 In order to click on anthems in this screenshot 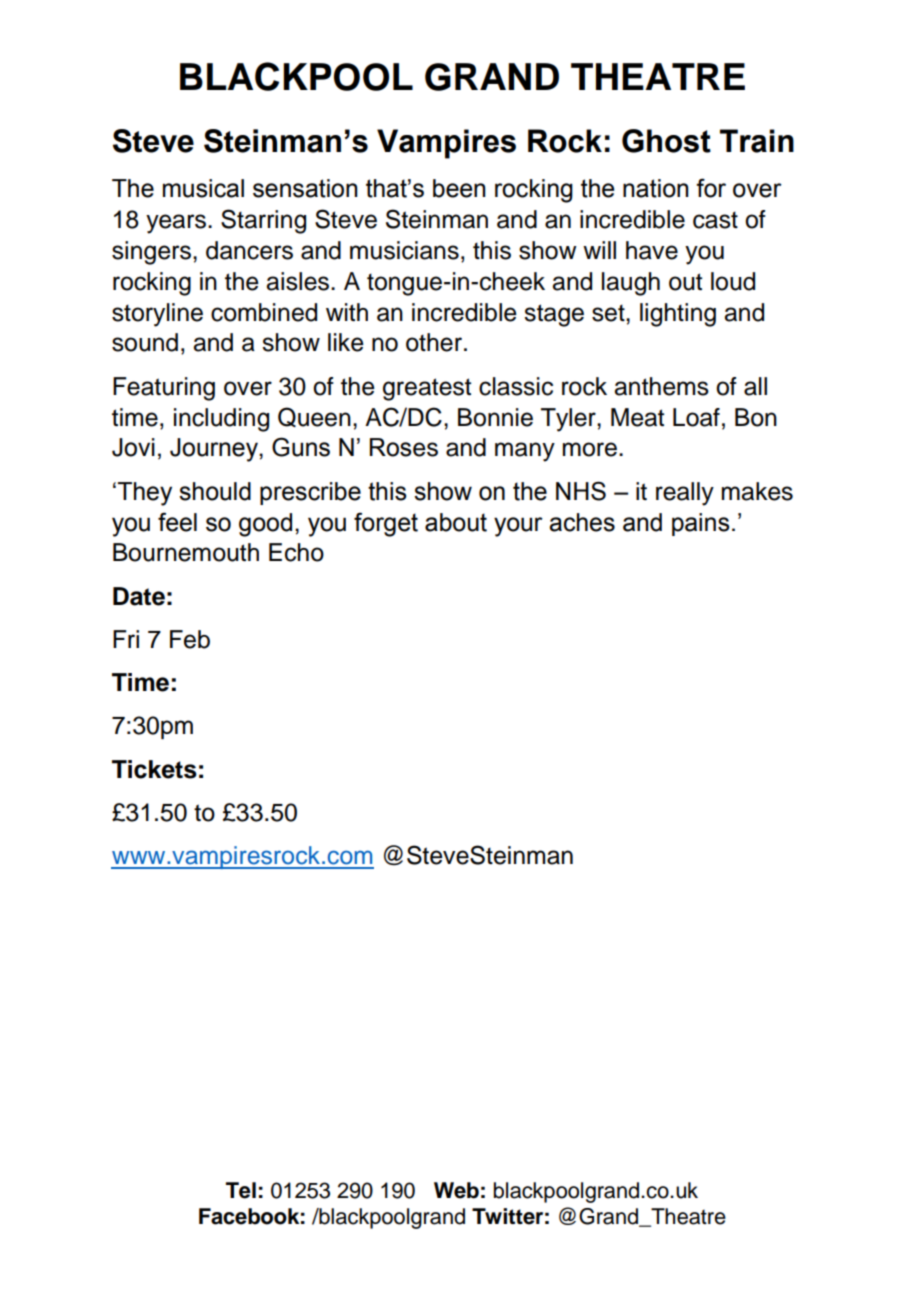, I will do `click(661, 386)`.
